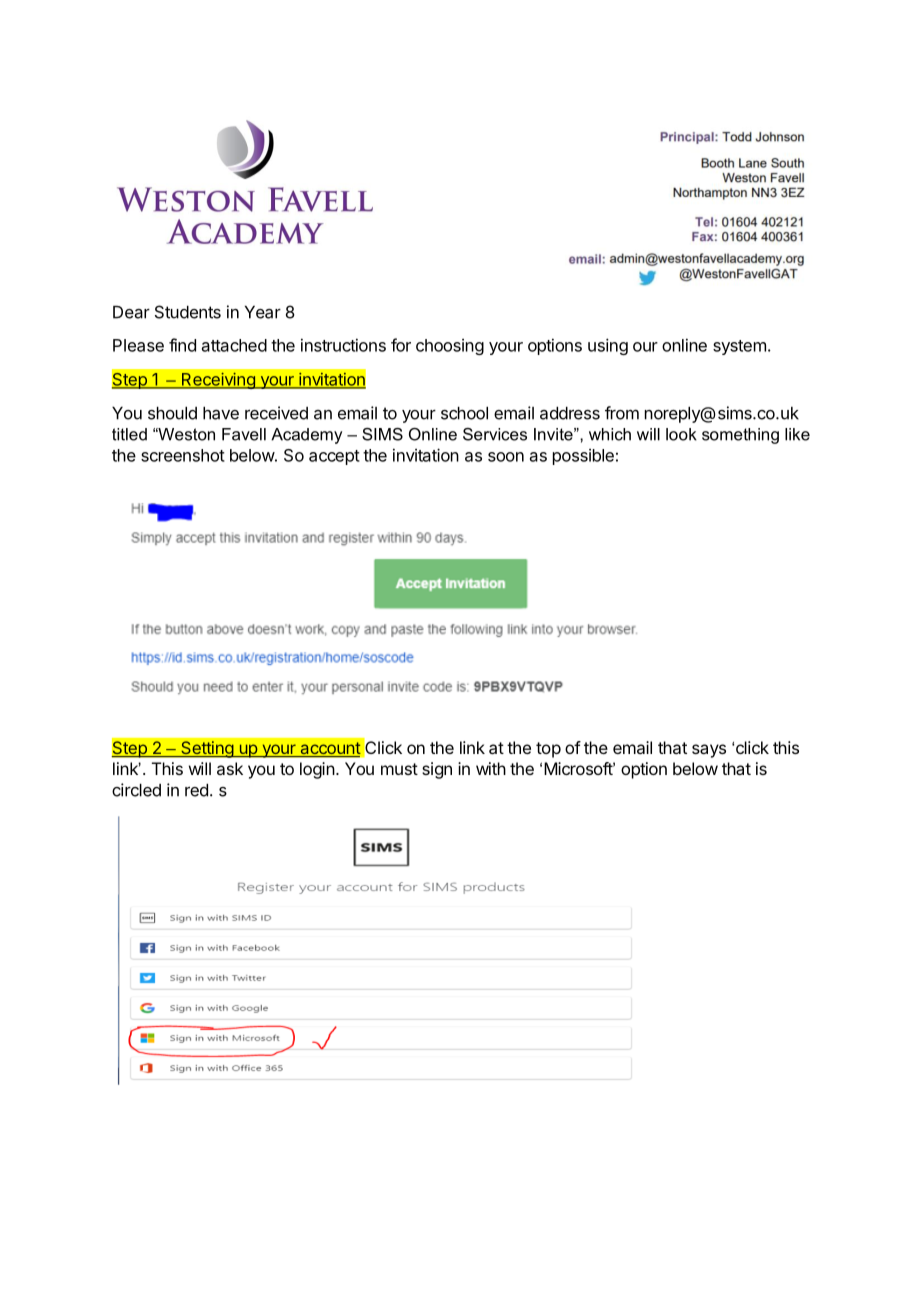 The image size is (924, 1308). I want to click on system, so click(739, 347).
